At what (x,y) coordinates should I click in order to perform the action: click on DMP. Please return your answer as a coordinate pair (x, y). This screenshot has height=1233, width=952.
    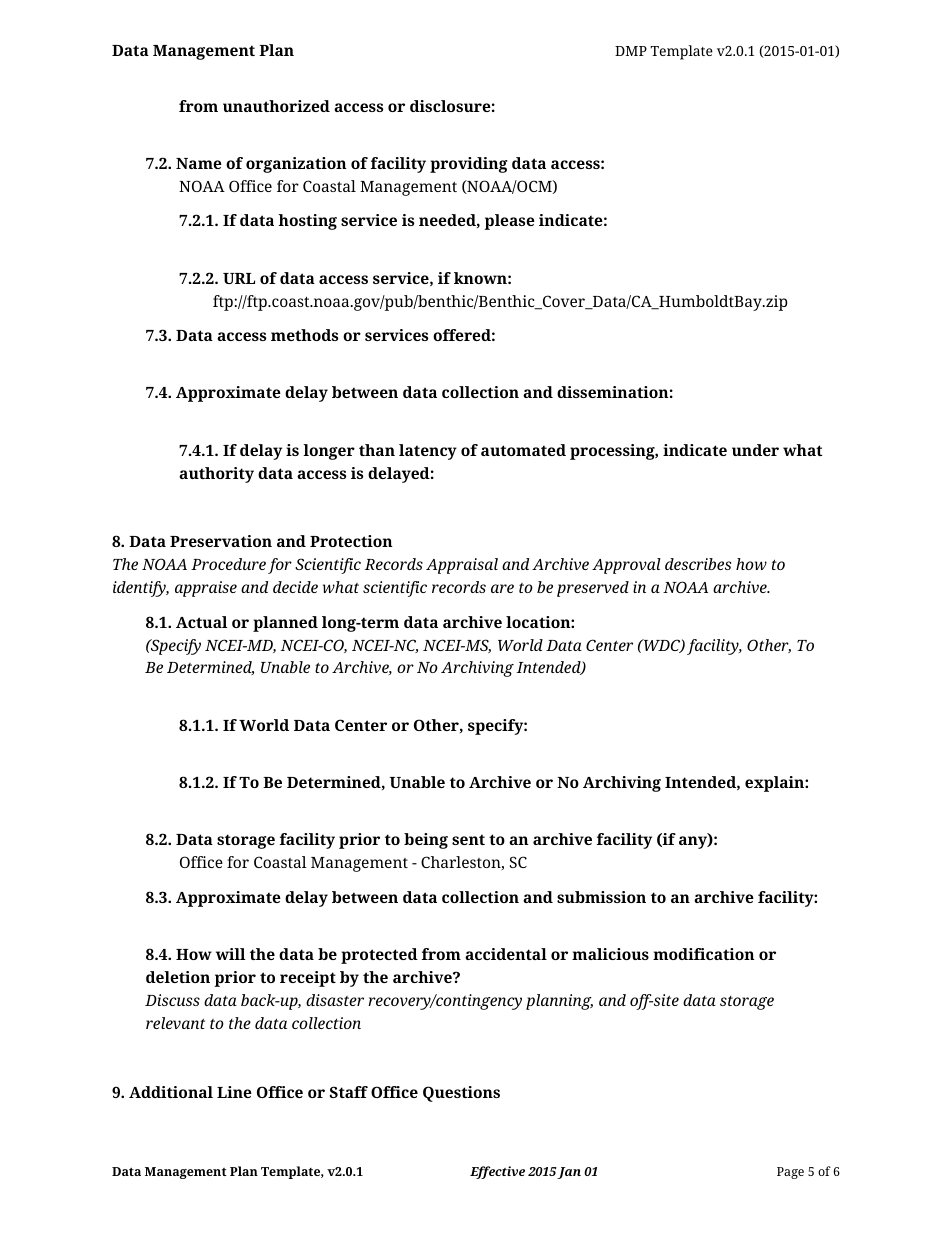
    Looking at the image, I should click on (631, 51).
